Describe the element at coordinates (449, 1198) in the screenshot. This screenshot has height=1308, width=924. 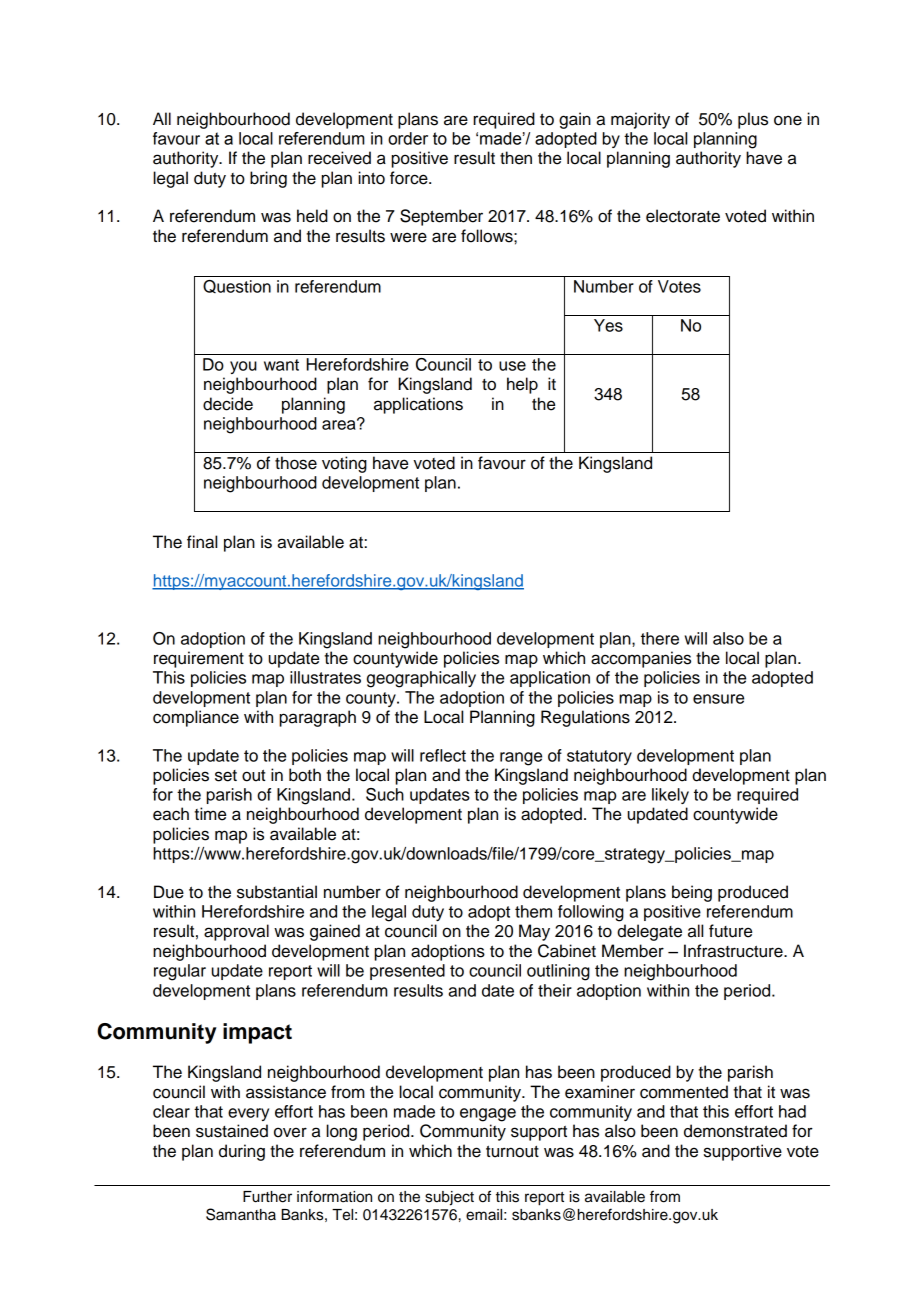
I see `subject` at that location.
